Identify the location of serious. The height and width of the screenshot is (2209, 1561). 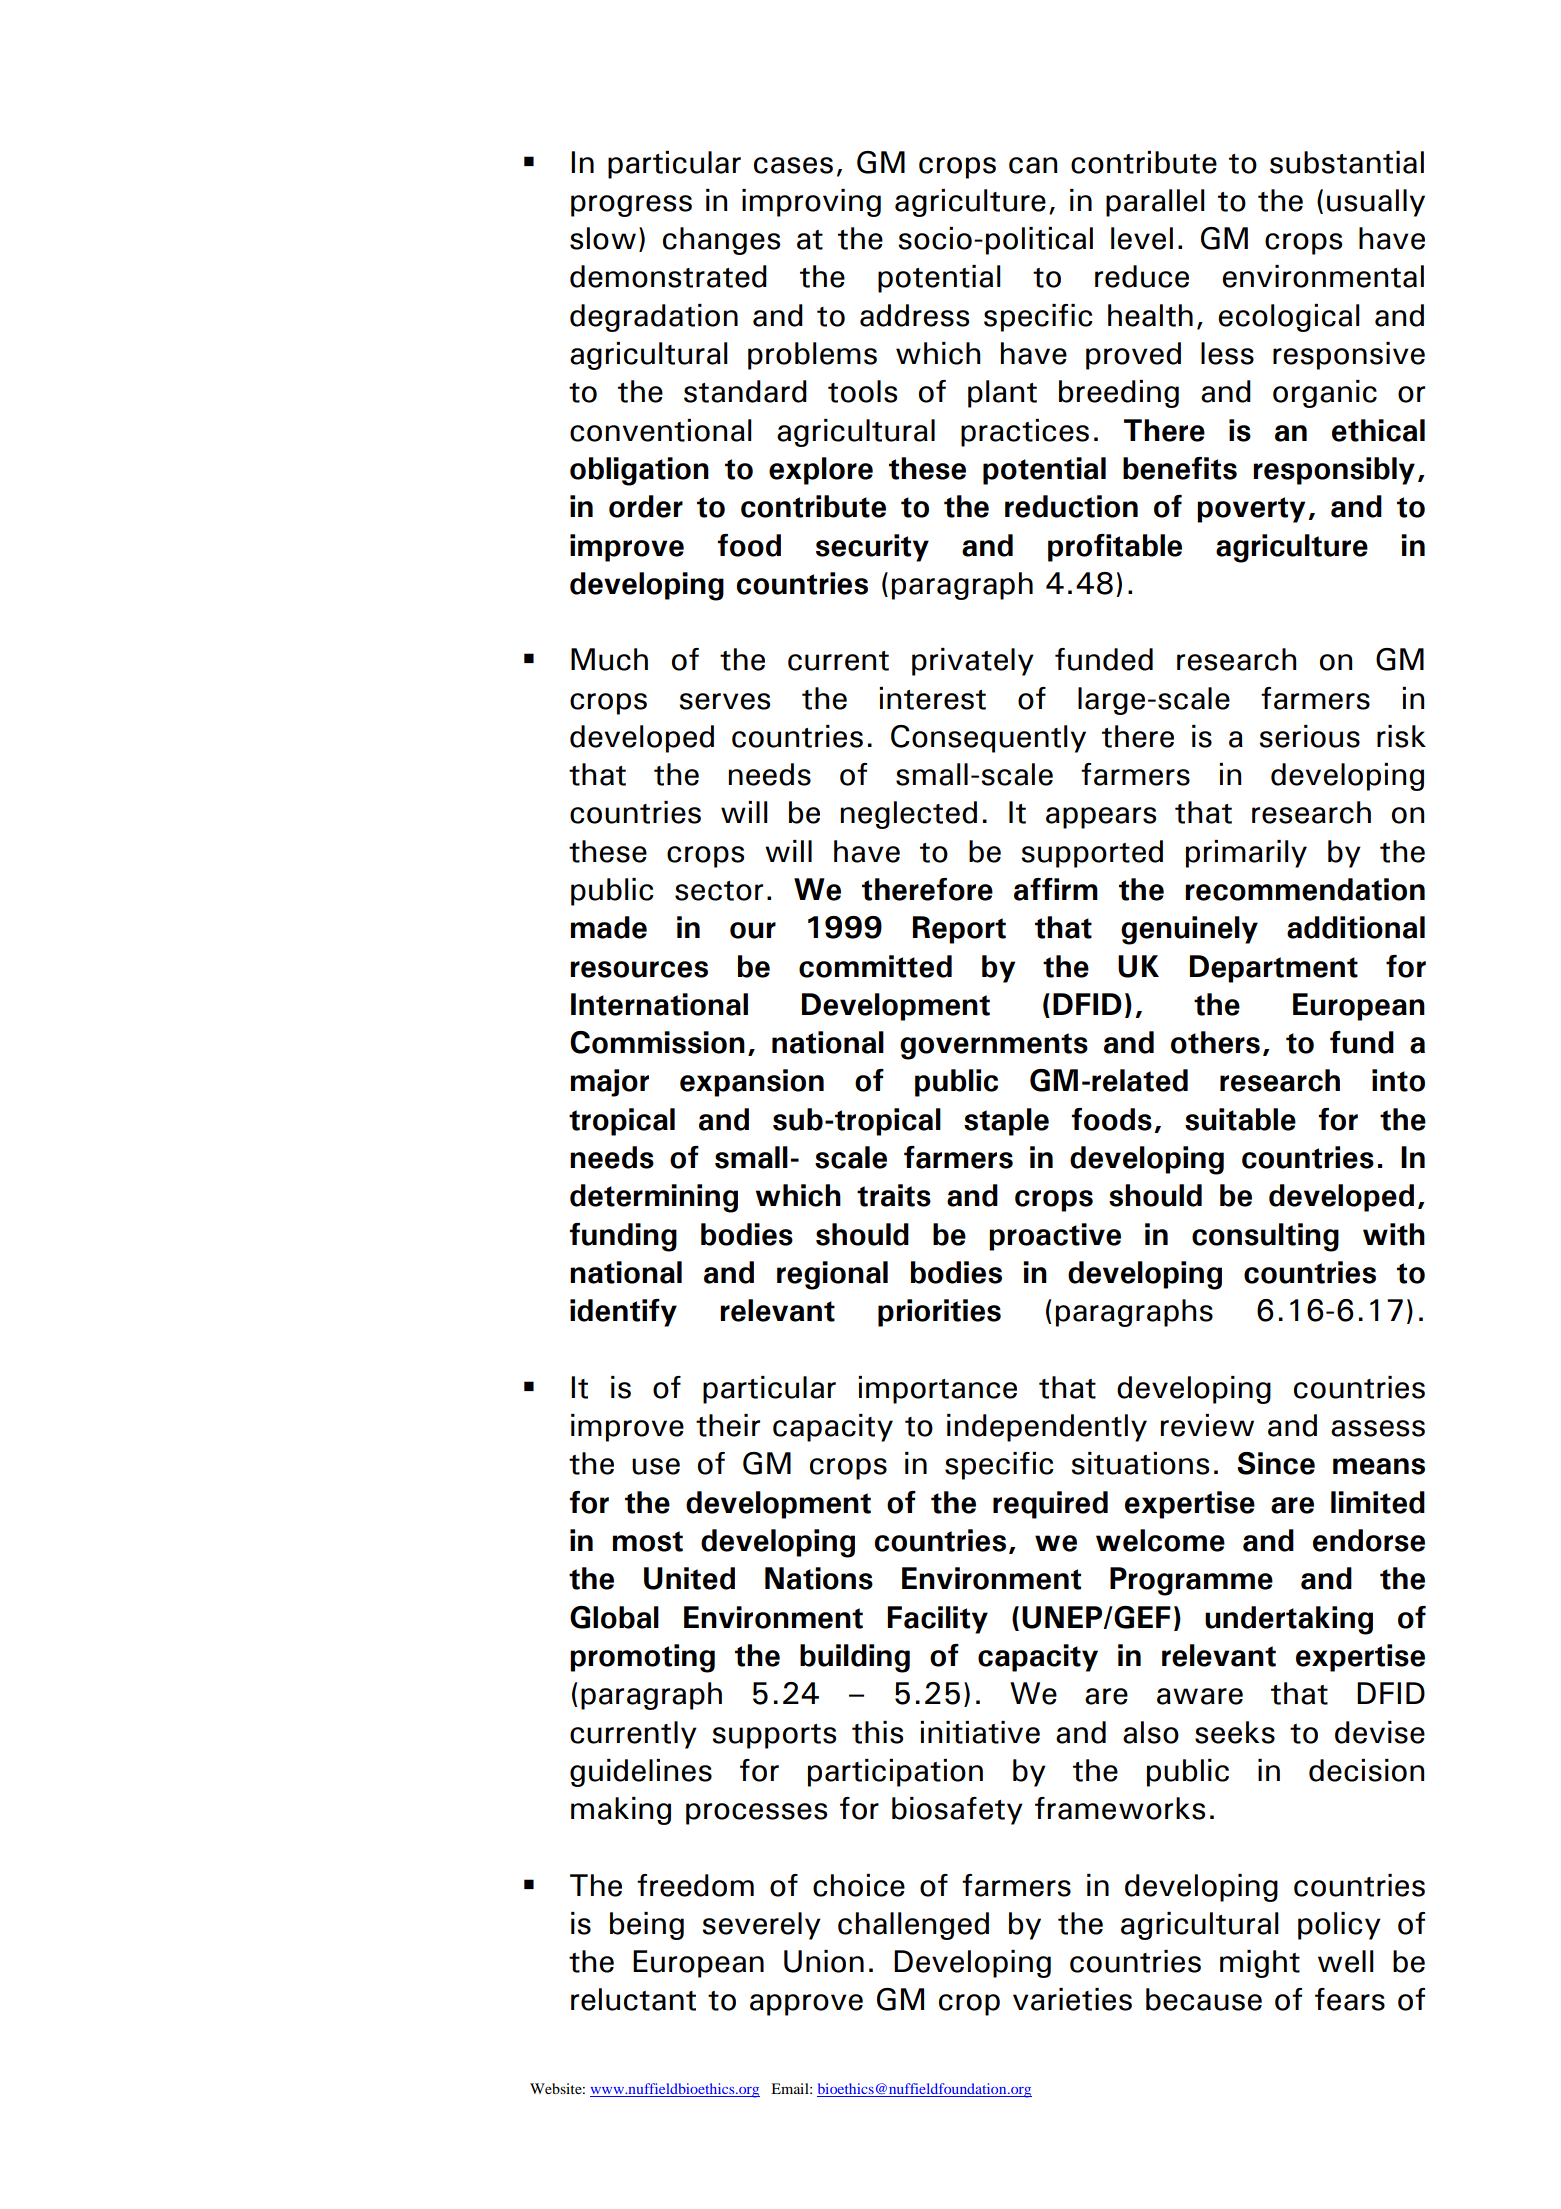
(1309, 736).
